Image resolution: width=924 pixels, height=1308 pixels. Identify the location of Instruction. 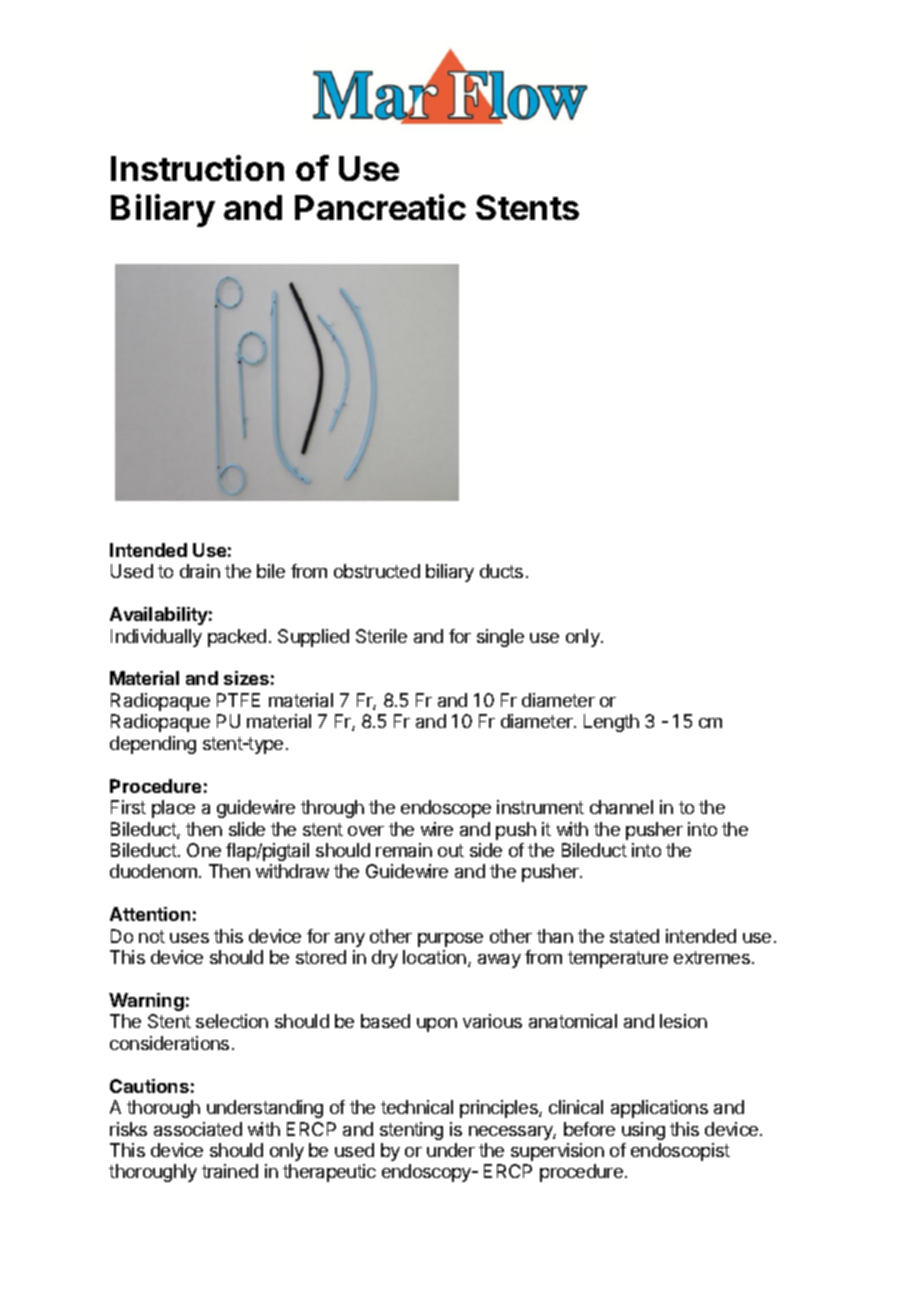
(197, 168).
